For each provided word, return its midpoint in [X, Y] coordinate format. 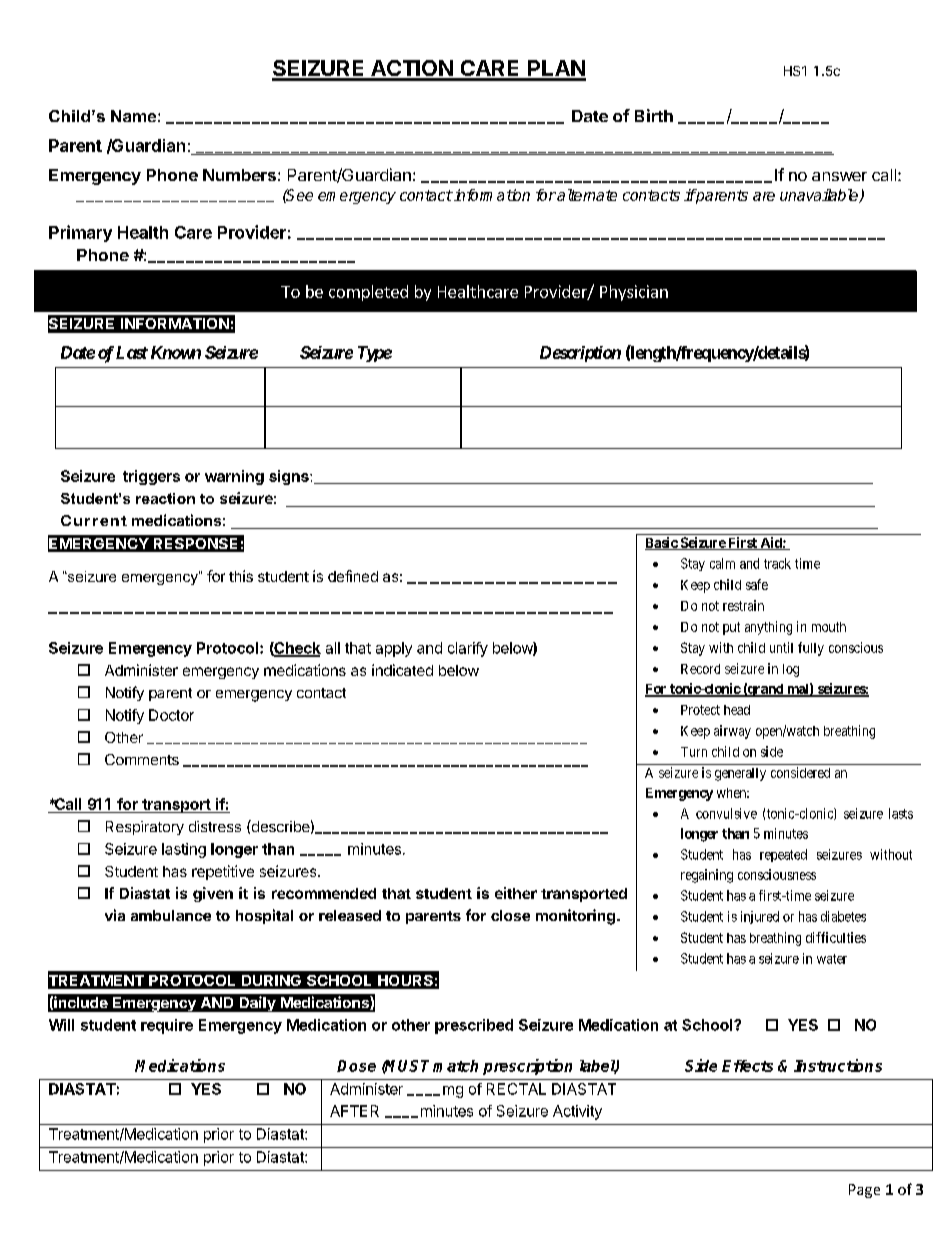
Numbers [239, 175]
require [167, 1026]
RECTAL [516, 1089]
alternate [586, 195]
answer [839, 176]
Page [864, 1191]
